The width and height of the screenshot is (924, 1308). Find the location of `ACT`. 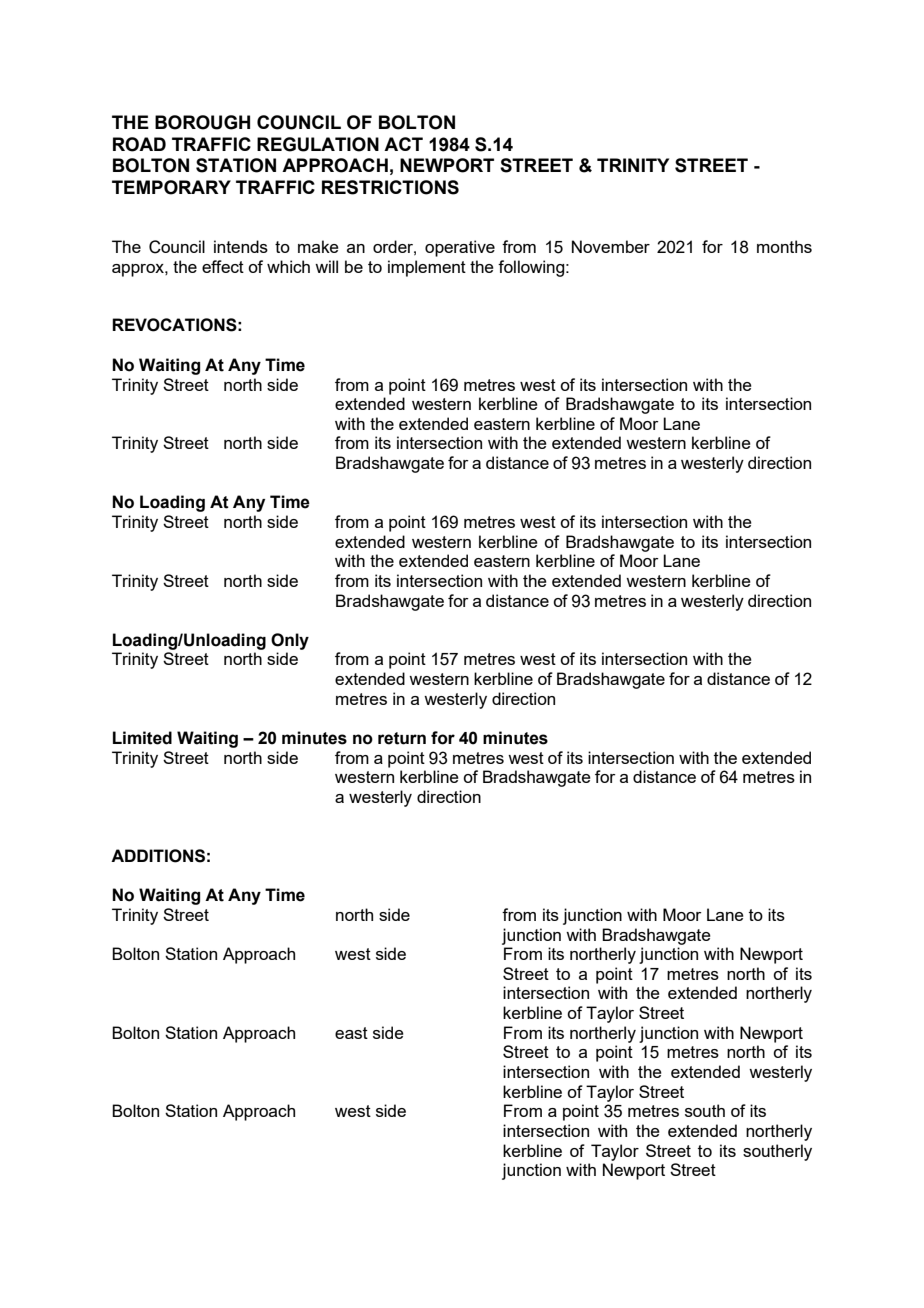

ACT is located at coordinates (403, 144).
